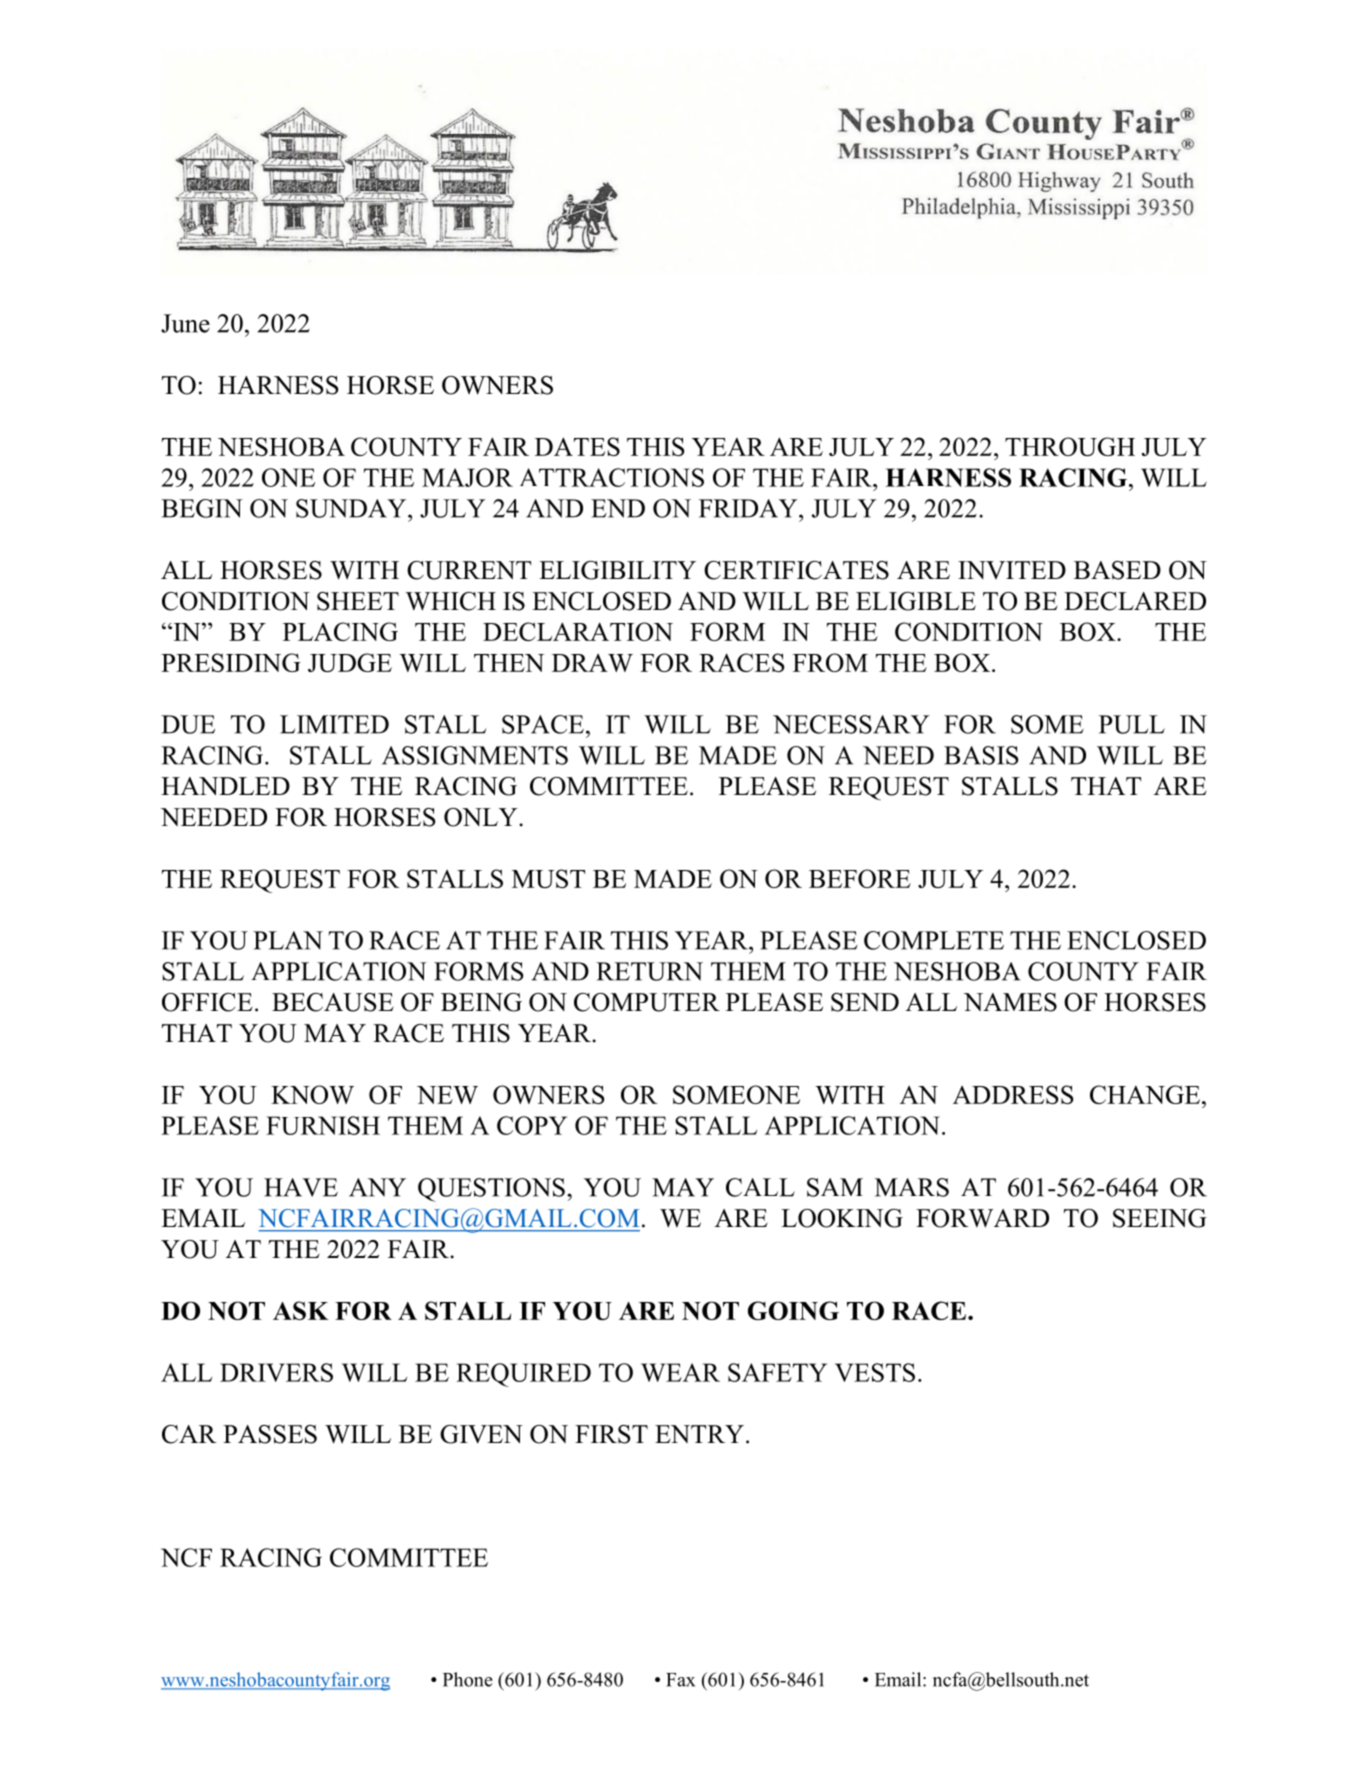  I want to click on DATES, so click(577, 446).
